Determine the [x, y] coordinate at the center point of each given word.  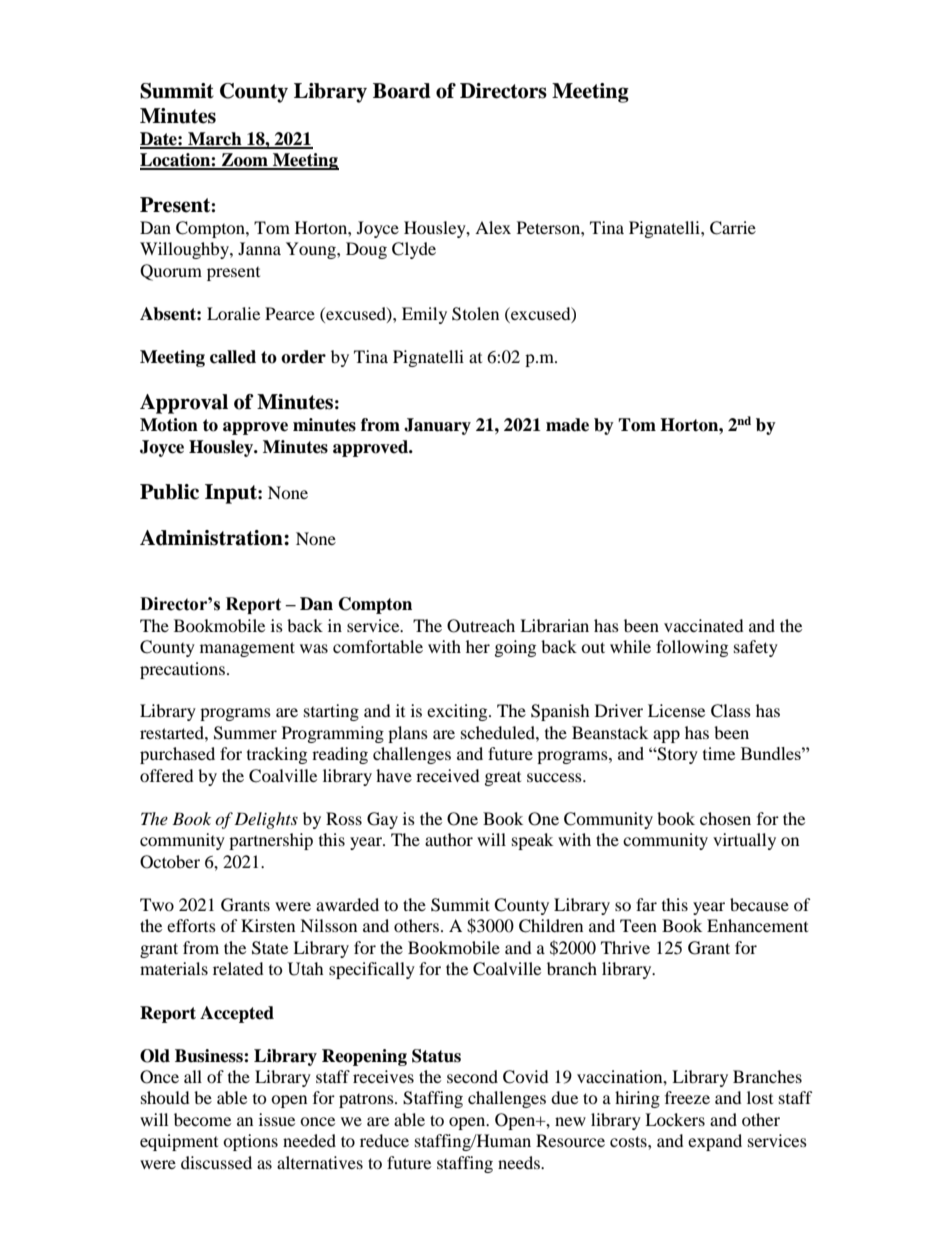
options [250, 1142]
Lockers [675, 1119]
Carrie [733, 228]
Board [402, 91]
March [215, 140]
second [472, 1076]
